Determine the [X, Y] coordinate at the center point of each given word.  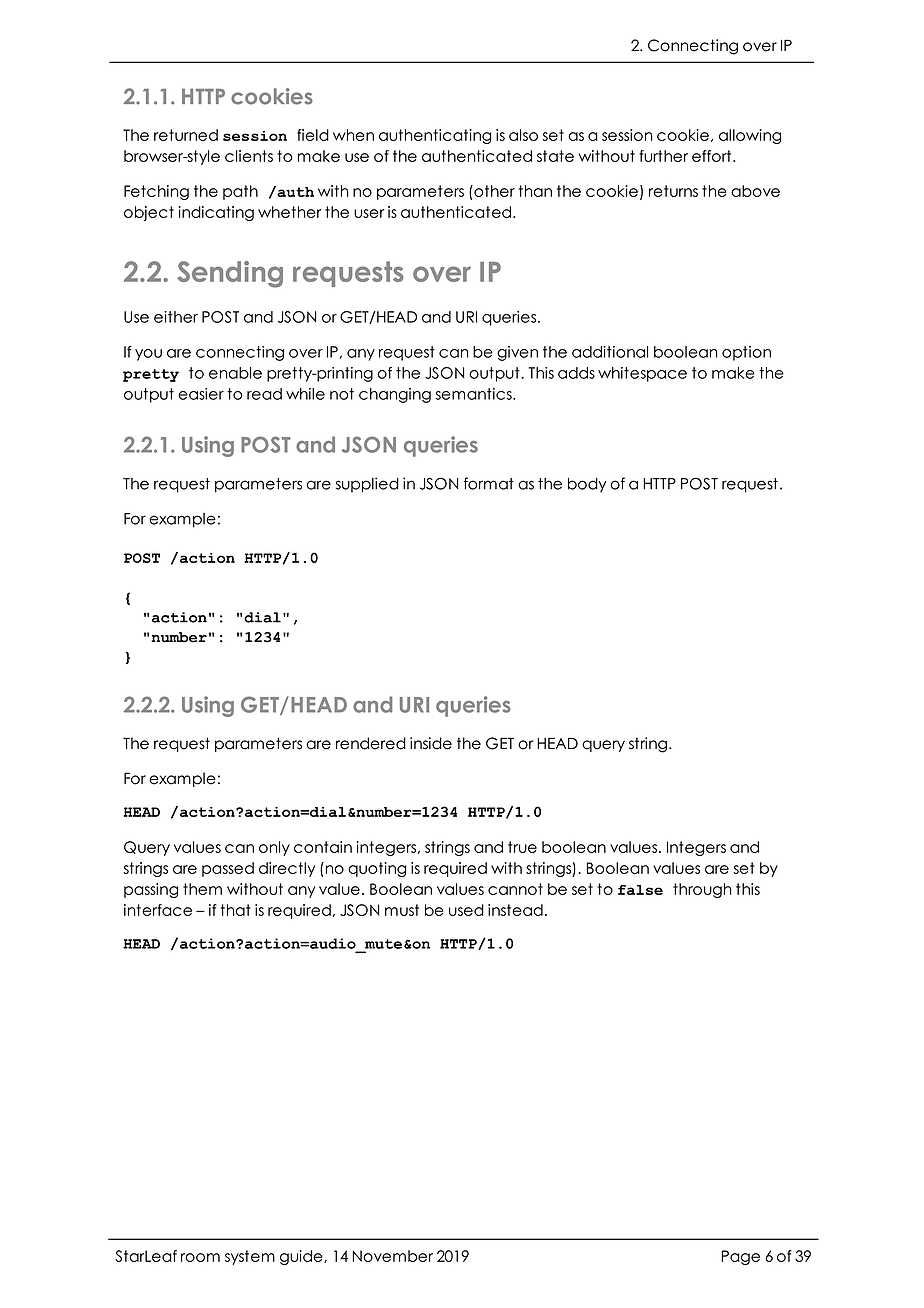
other [493, 191]
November [392, 1256]
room [200, 1257]
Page [740, 1257]
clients [249, 156]
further [663, 156]
